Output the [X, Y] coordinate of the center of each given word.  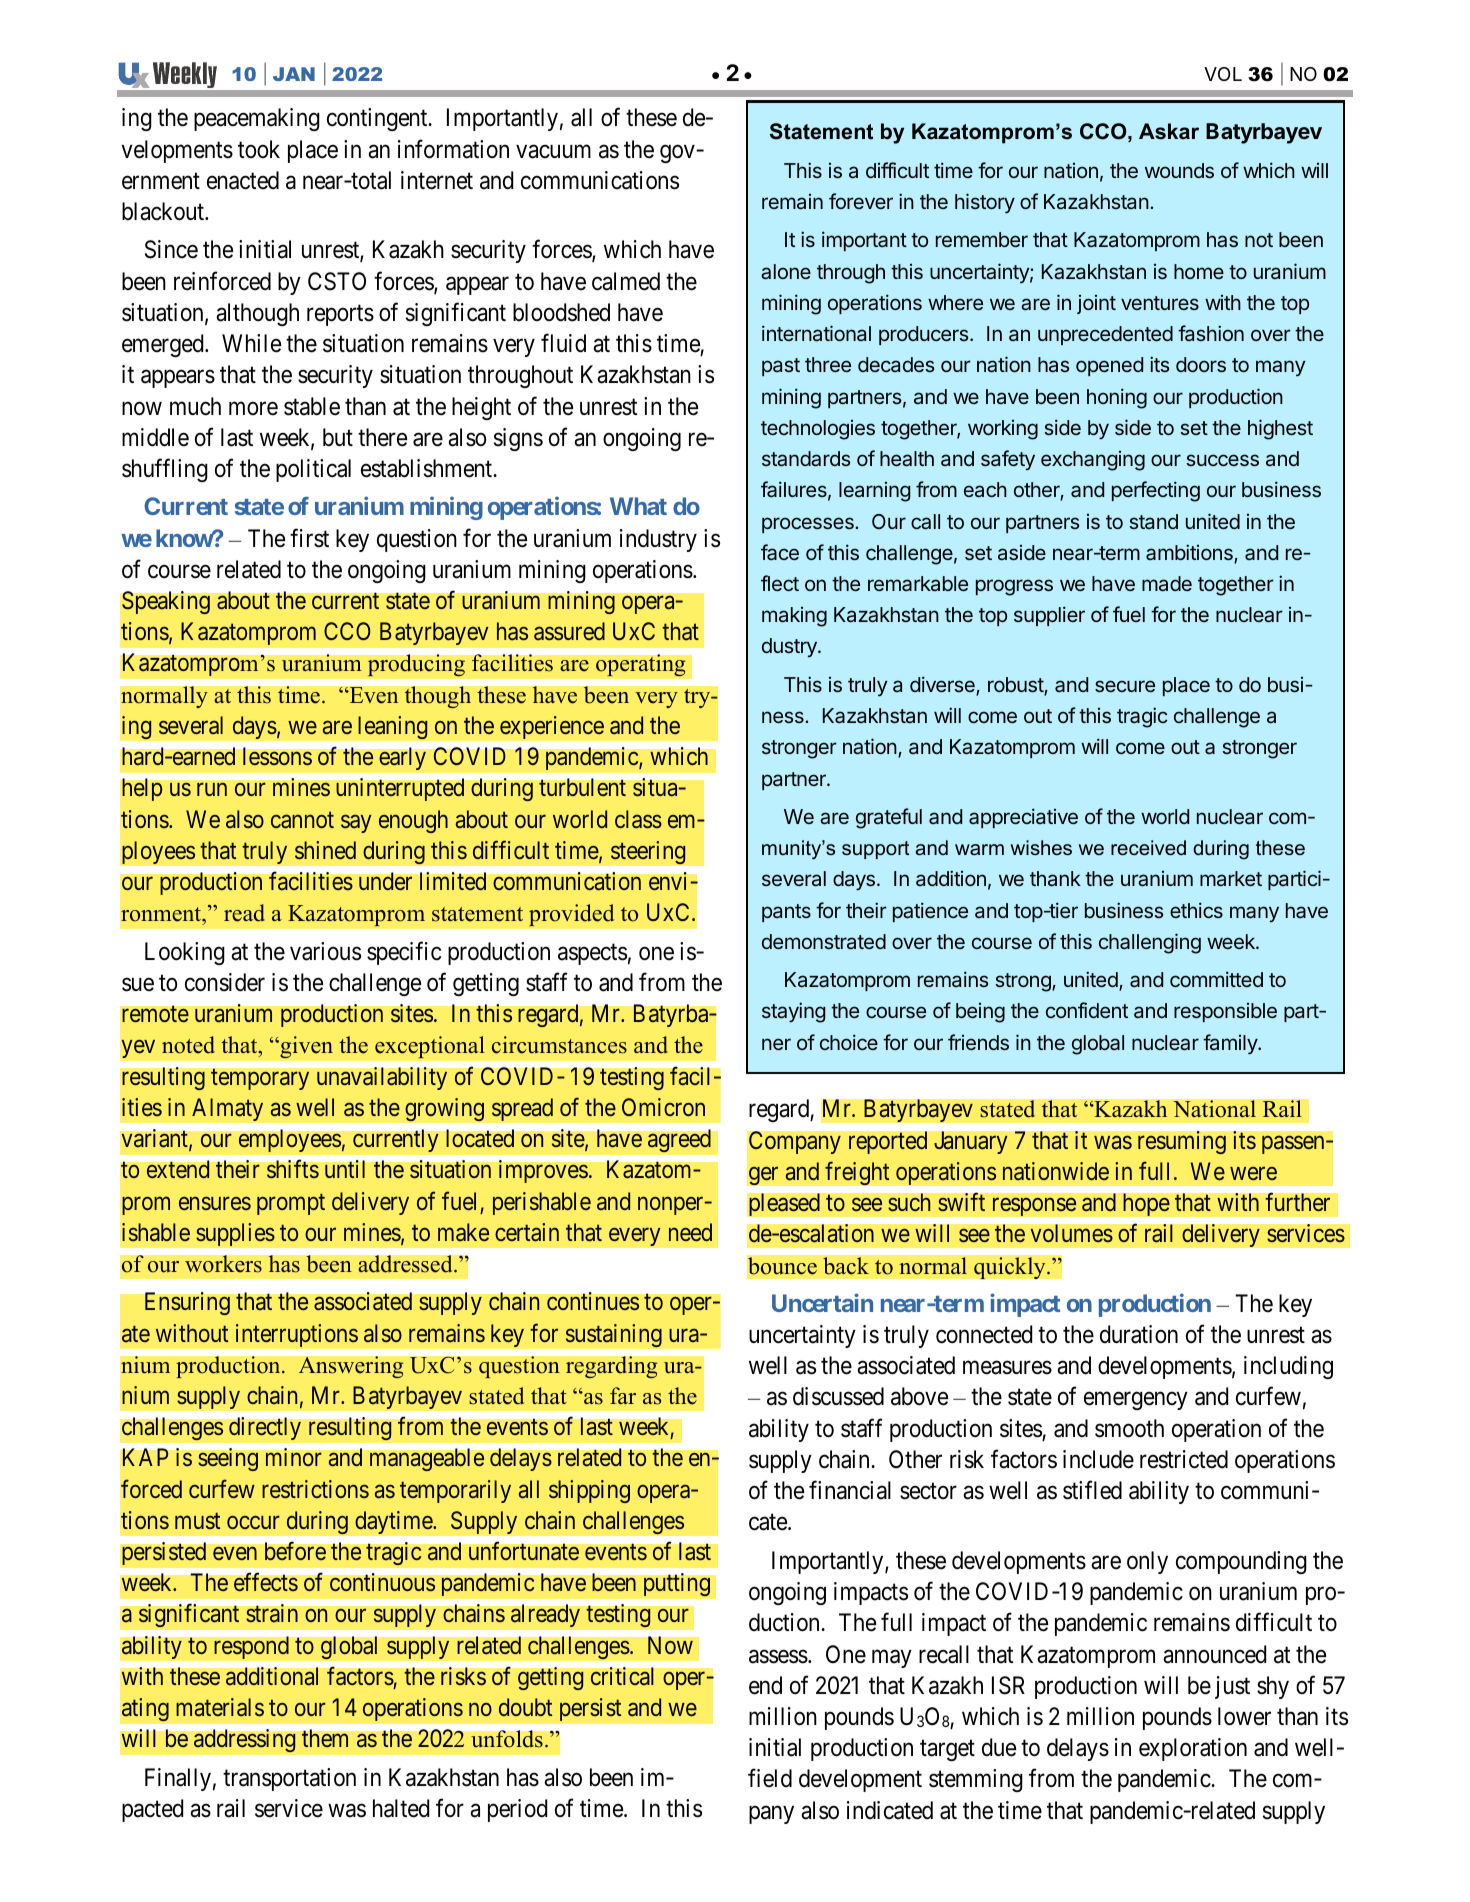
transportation [289, 1779]
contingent [378, 119]
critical [622, 1676]
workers [223, 1264]
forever [861, 201]
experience [552, 727]
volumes [1071, 1233]
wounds [1179, 170]
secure [1125, 686]
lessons [277, 756]
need [690, 1232]
